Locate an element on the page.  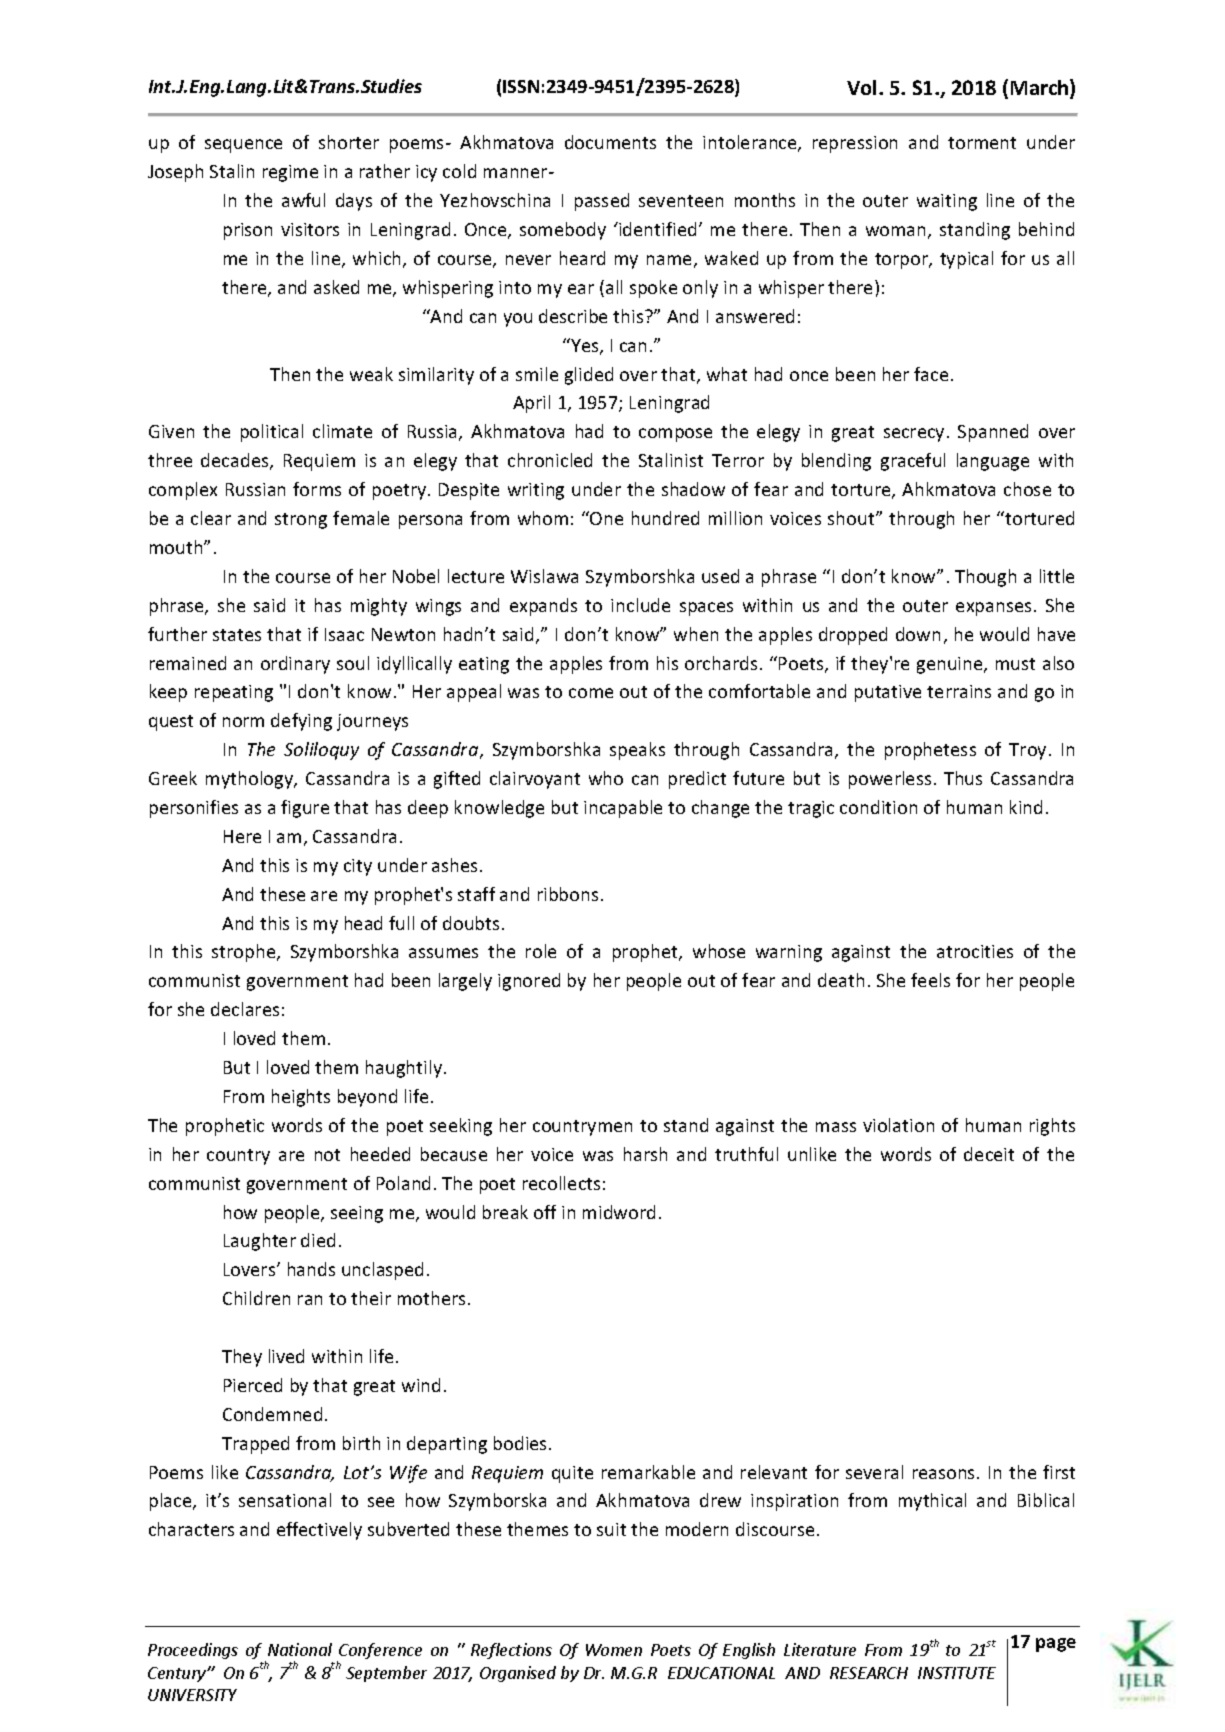
genuine is located at coordinates (951, 665).
